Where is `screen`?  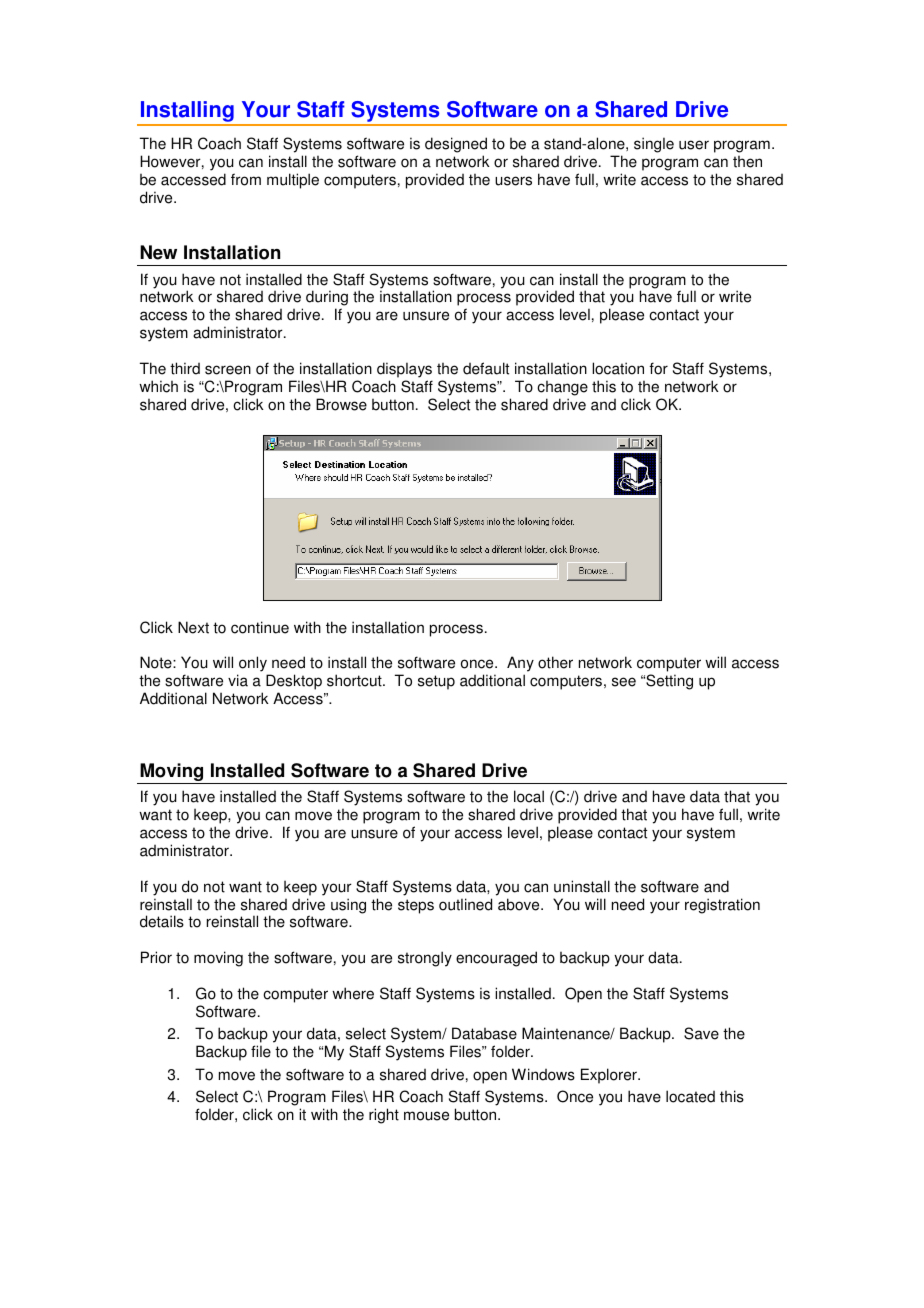
screen is located at coordinates (228, 370).
